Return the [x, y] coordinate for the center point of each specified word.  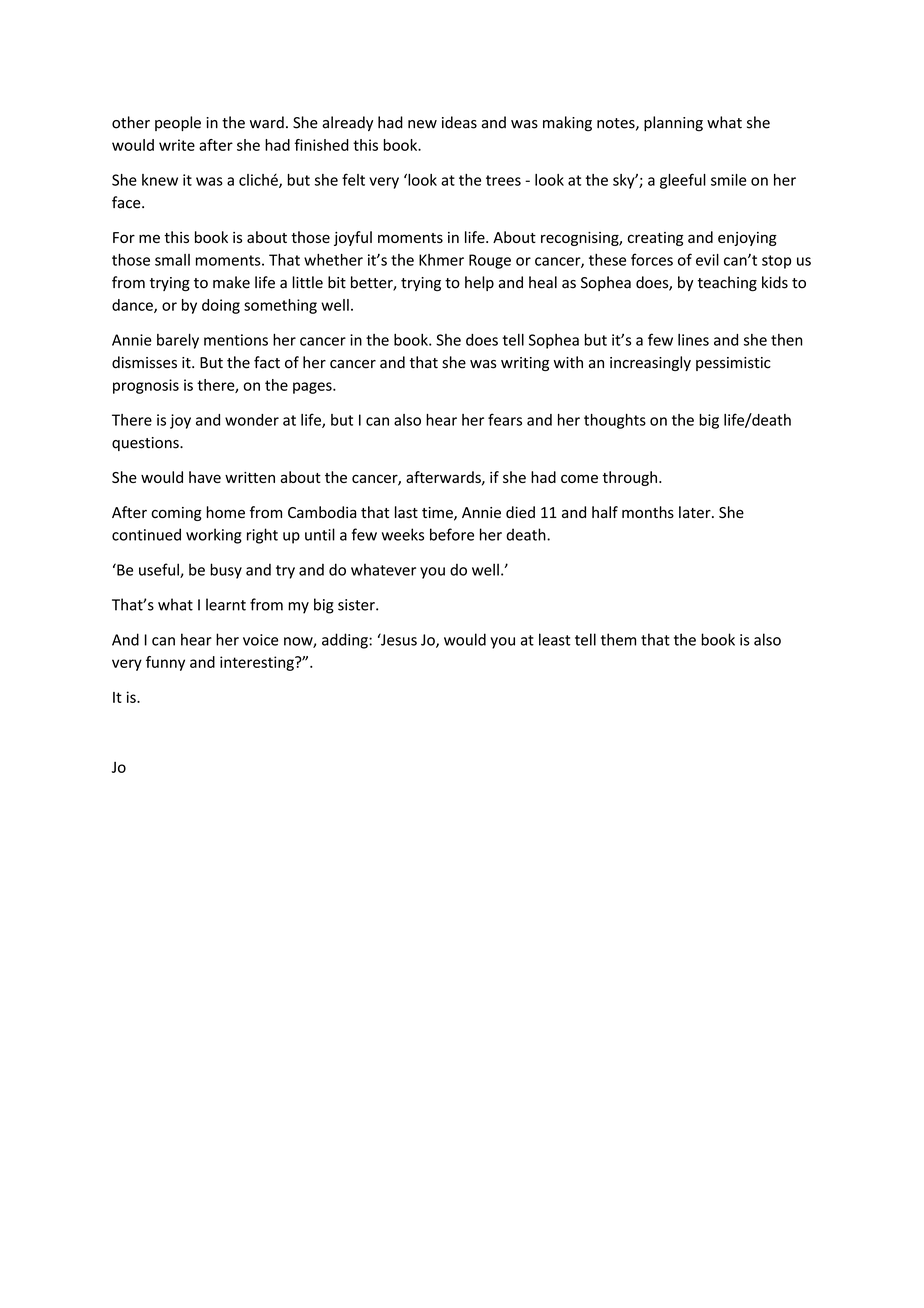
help [479, 283]
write [177, 145]
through [629, 478]
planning [673, 124]
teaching [727, 283]
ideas [459, 122]
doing [221, 306]
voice [260, 640]
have [205, 477]
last [406, 512]
